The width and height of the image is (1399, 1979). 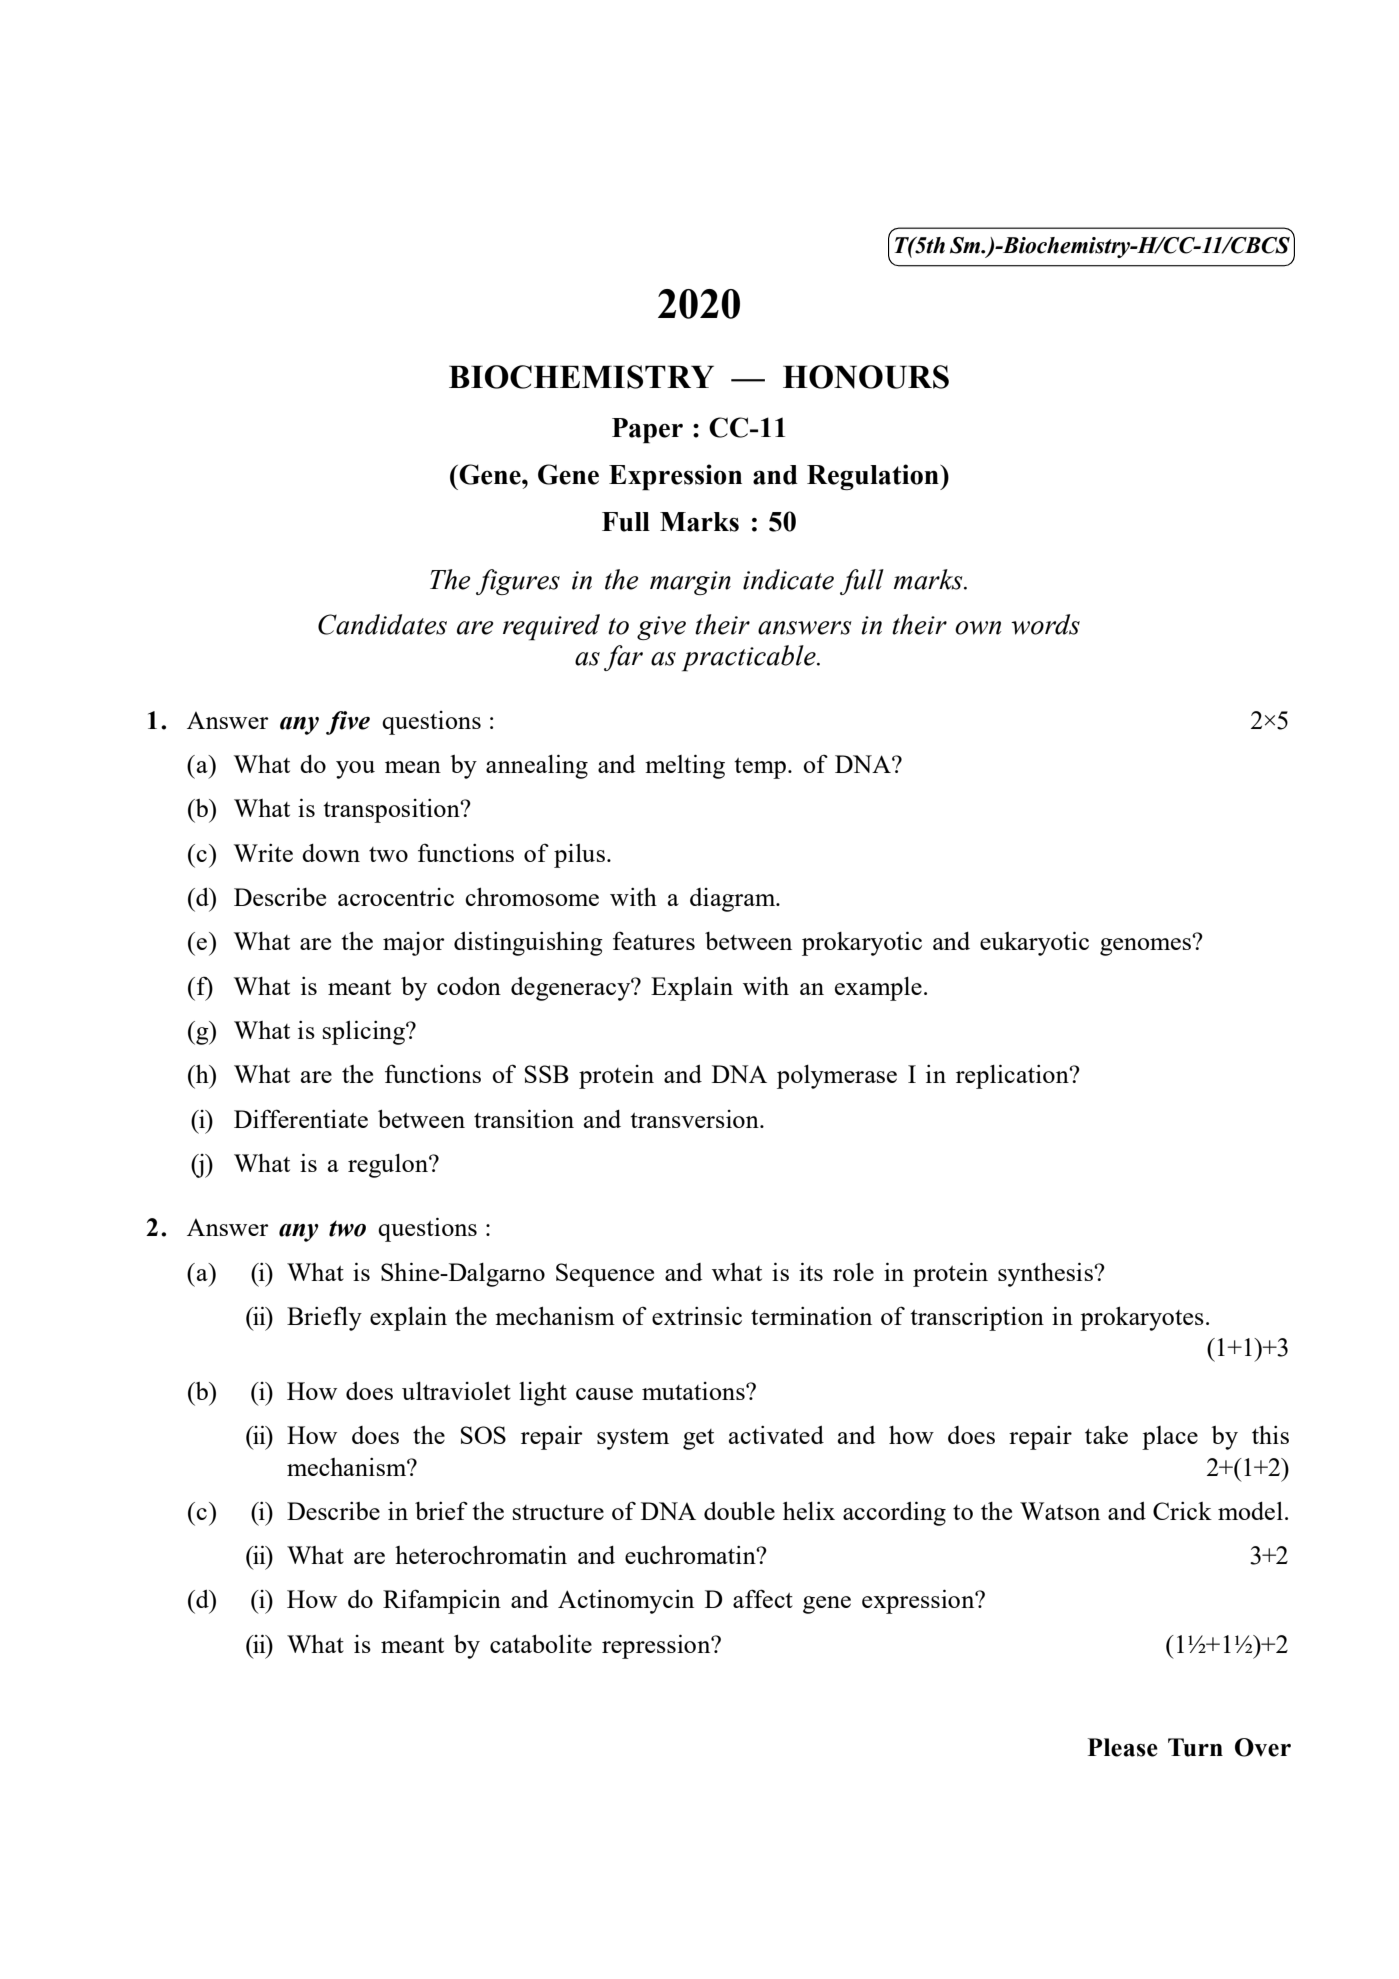 I want to click on affect, so click(x=763, y=1598).
